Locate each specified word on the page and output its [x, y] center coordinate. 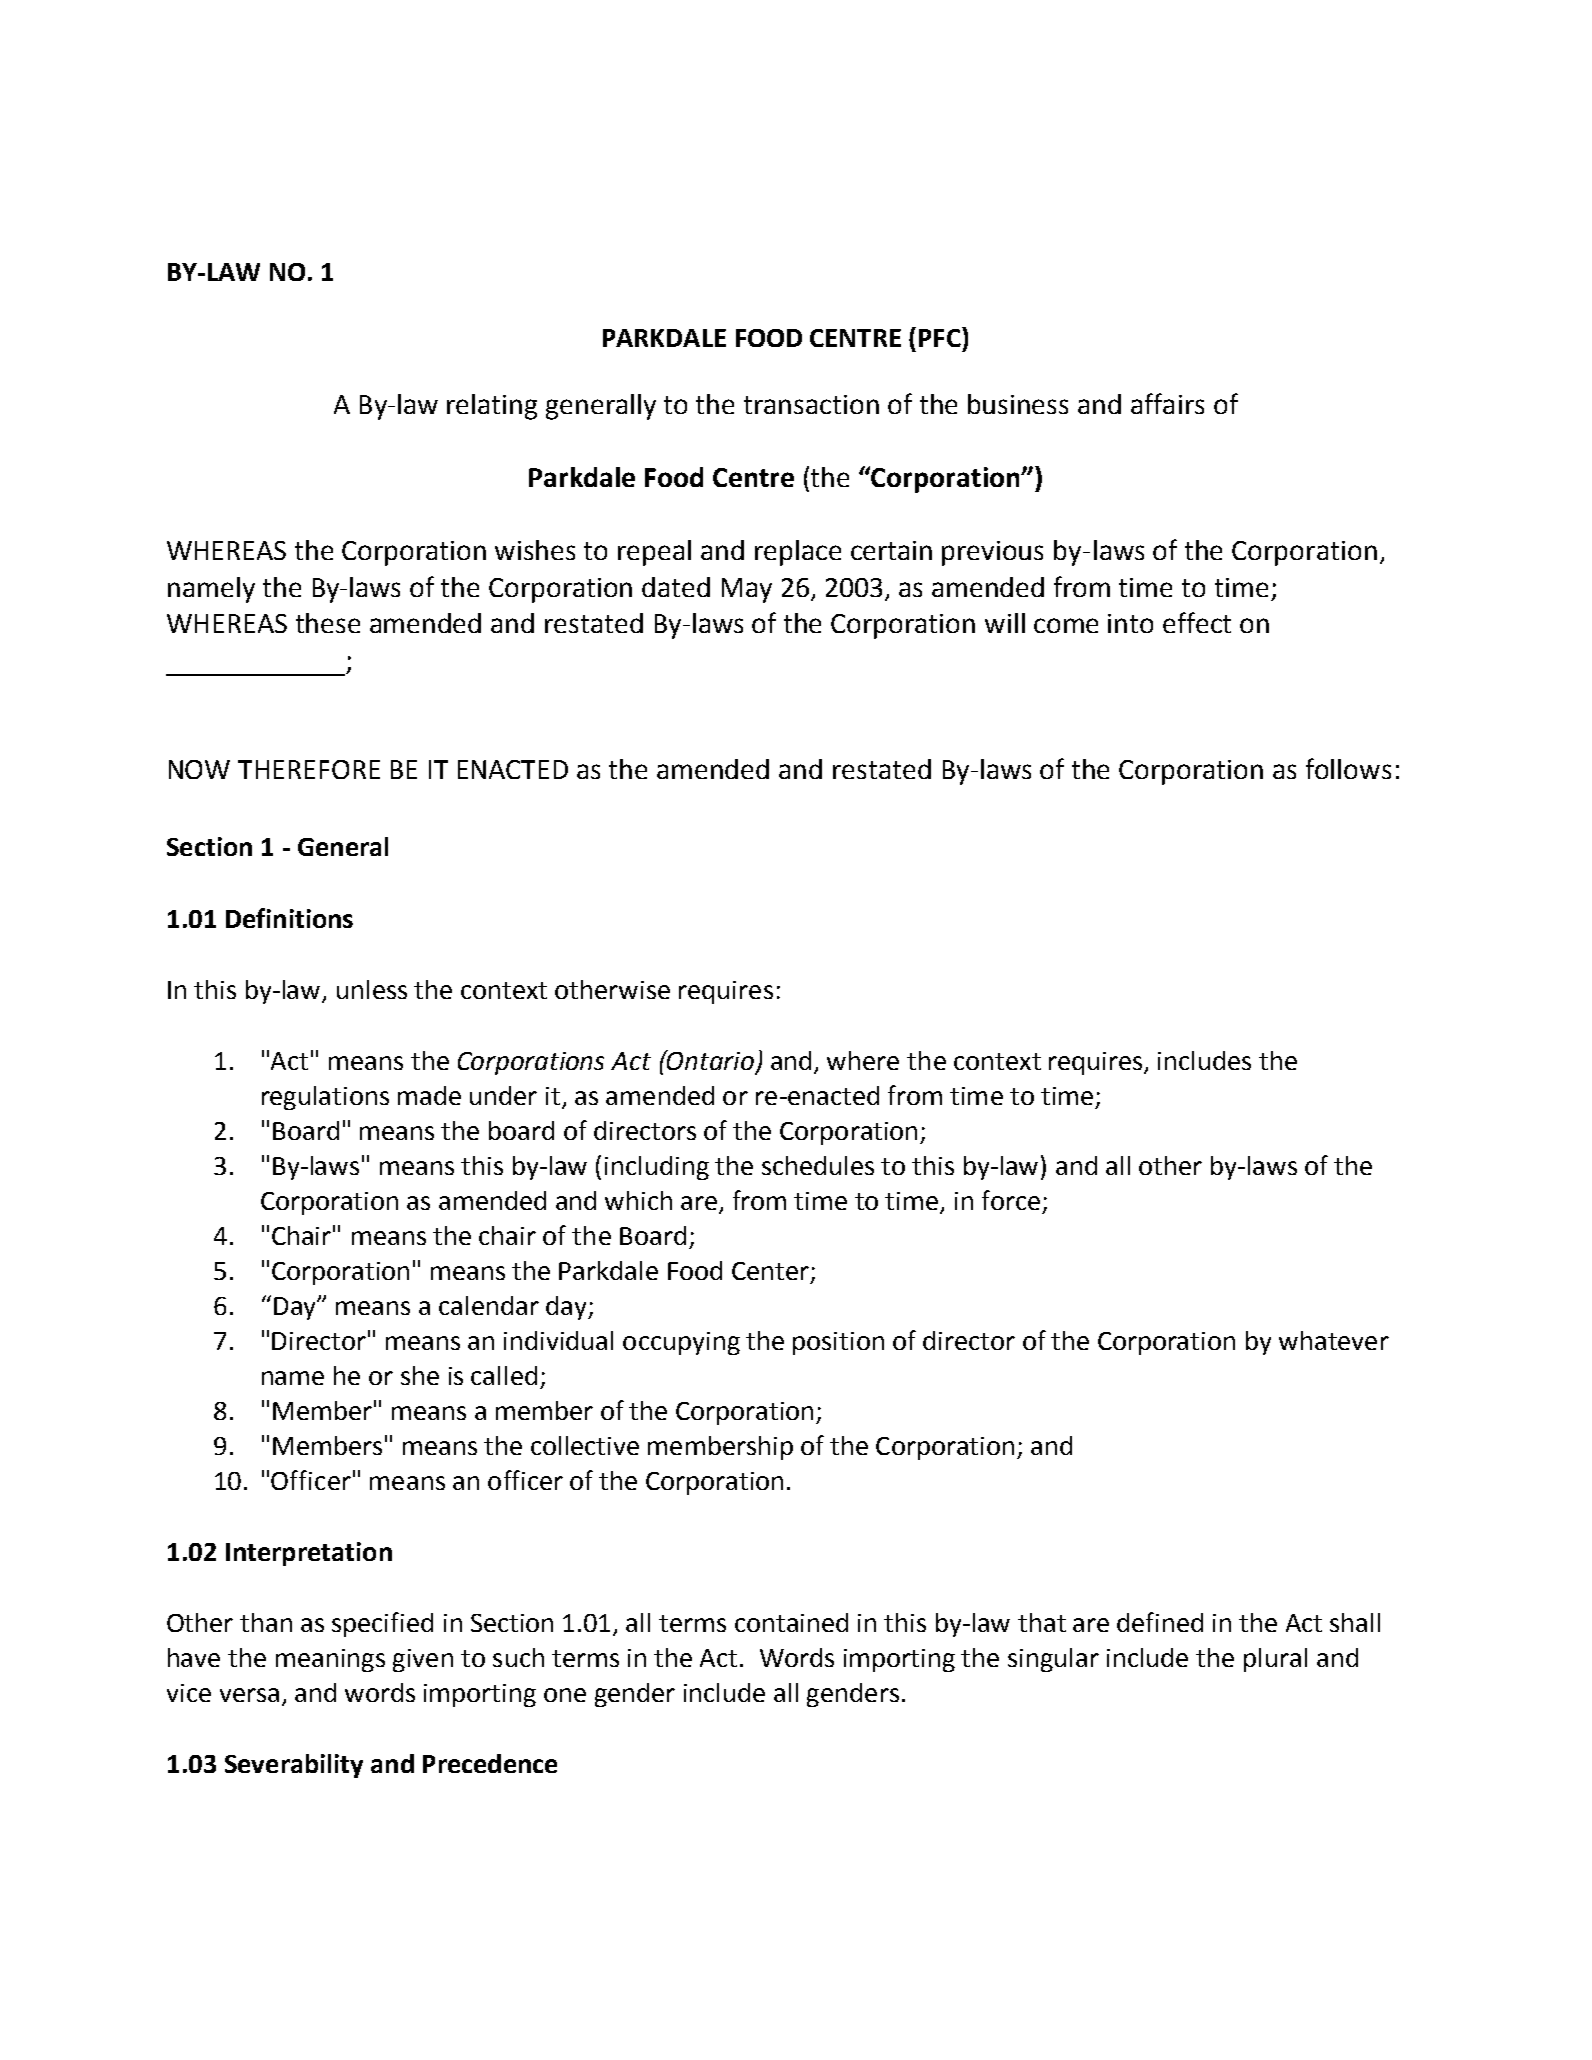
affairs [1167, 403]
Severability [294, 1766]
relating [492, 407]
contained [791, 1622]
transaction [811, 404]
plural [1275, 1660]
